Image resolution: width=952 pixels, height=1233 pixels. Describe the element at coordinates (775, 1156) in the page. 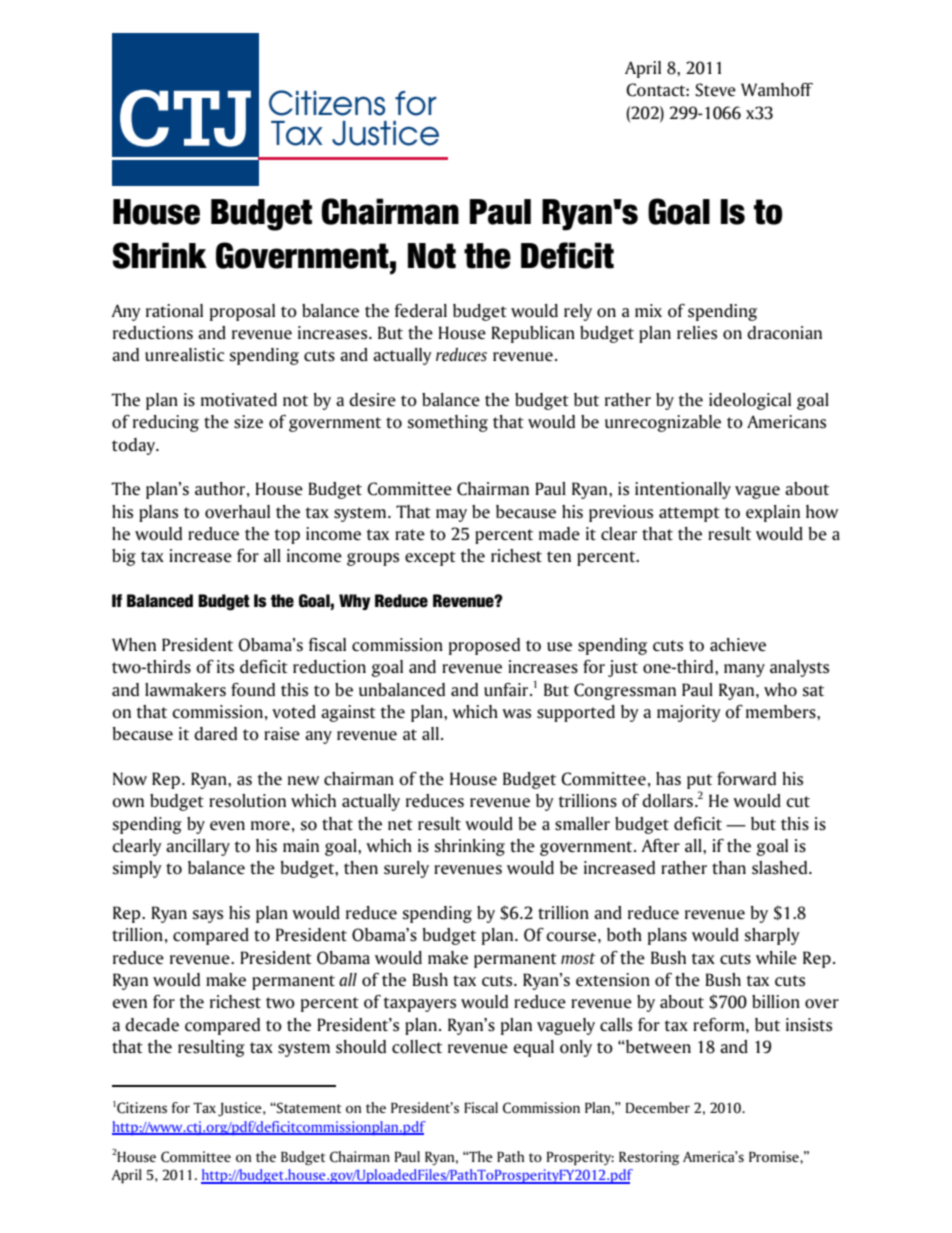

I see `Promise` at that location.
